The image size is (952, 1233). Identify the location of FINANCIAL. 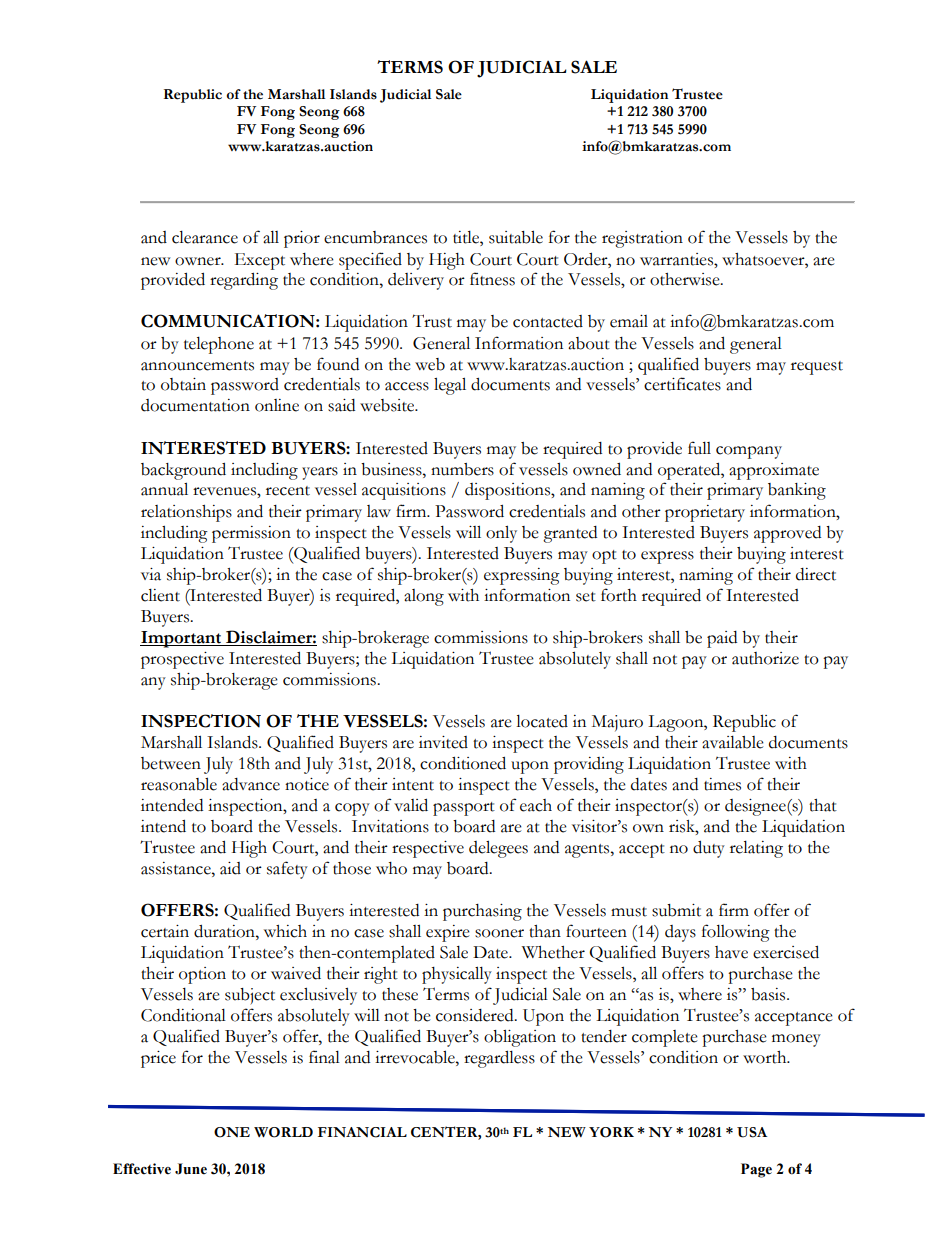
(362, 1132).
